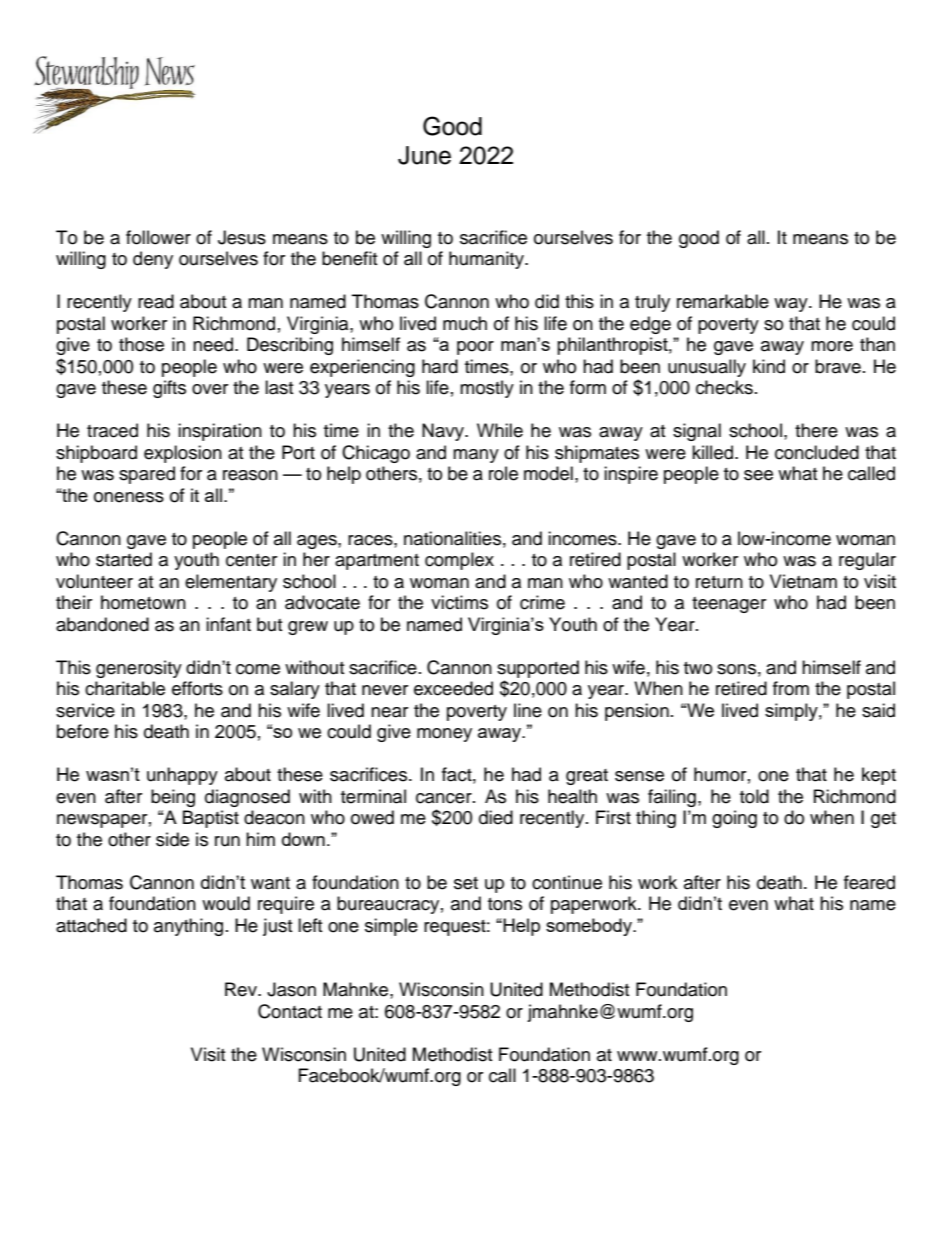  I want to click on generosity, so click(139, 669).
